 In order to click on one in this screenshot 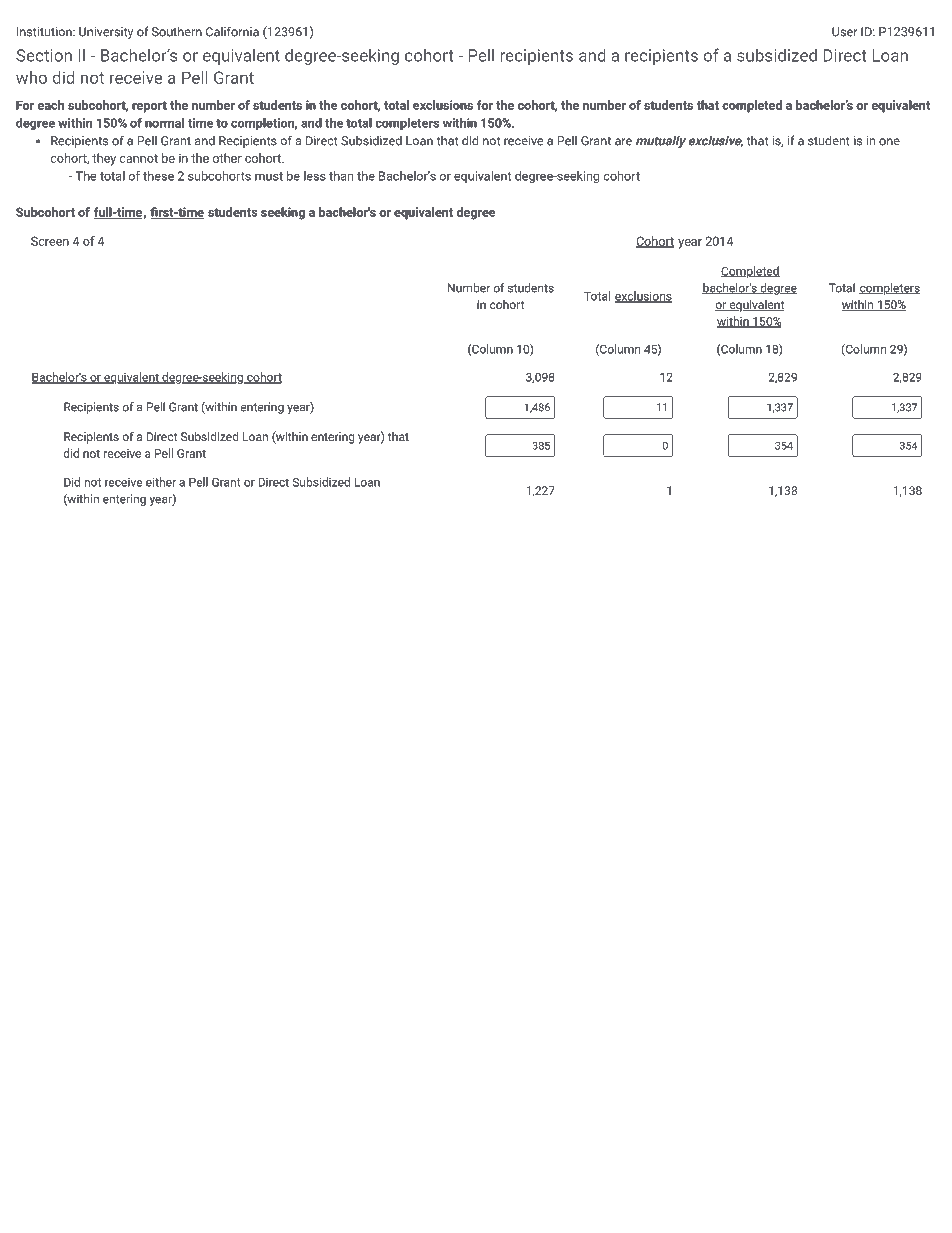, I will do `click(889, 142)`.
